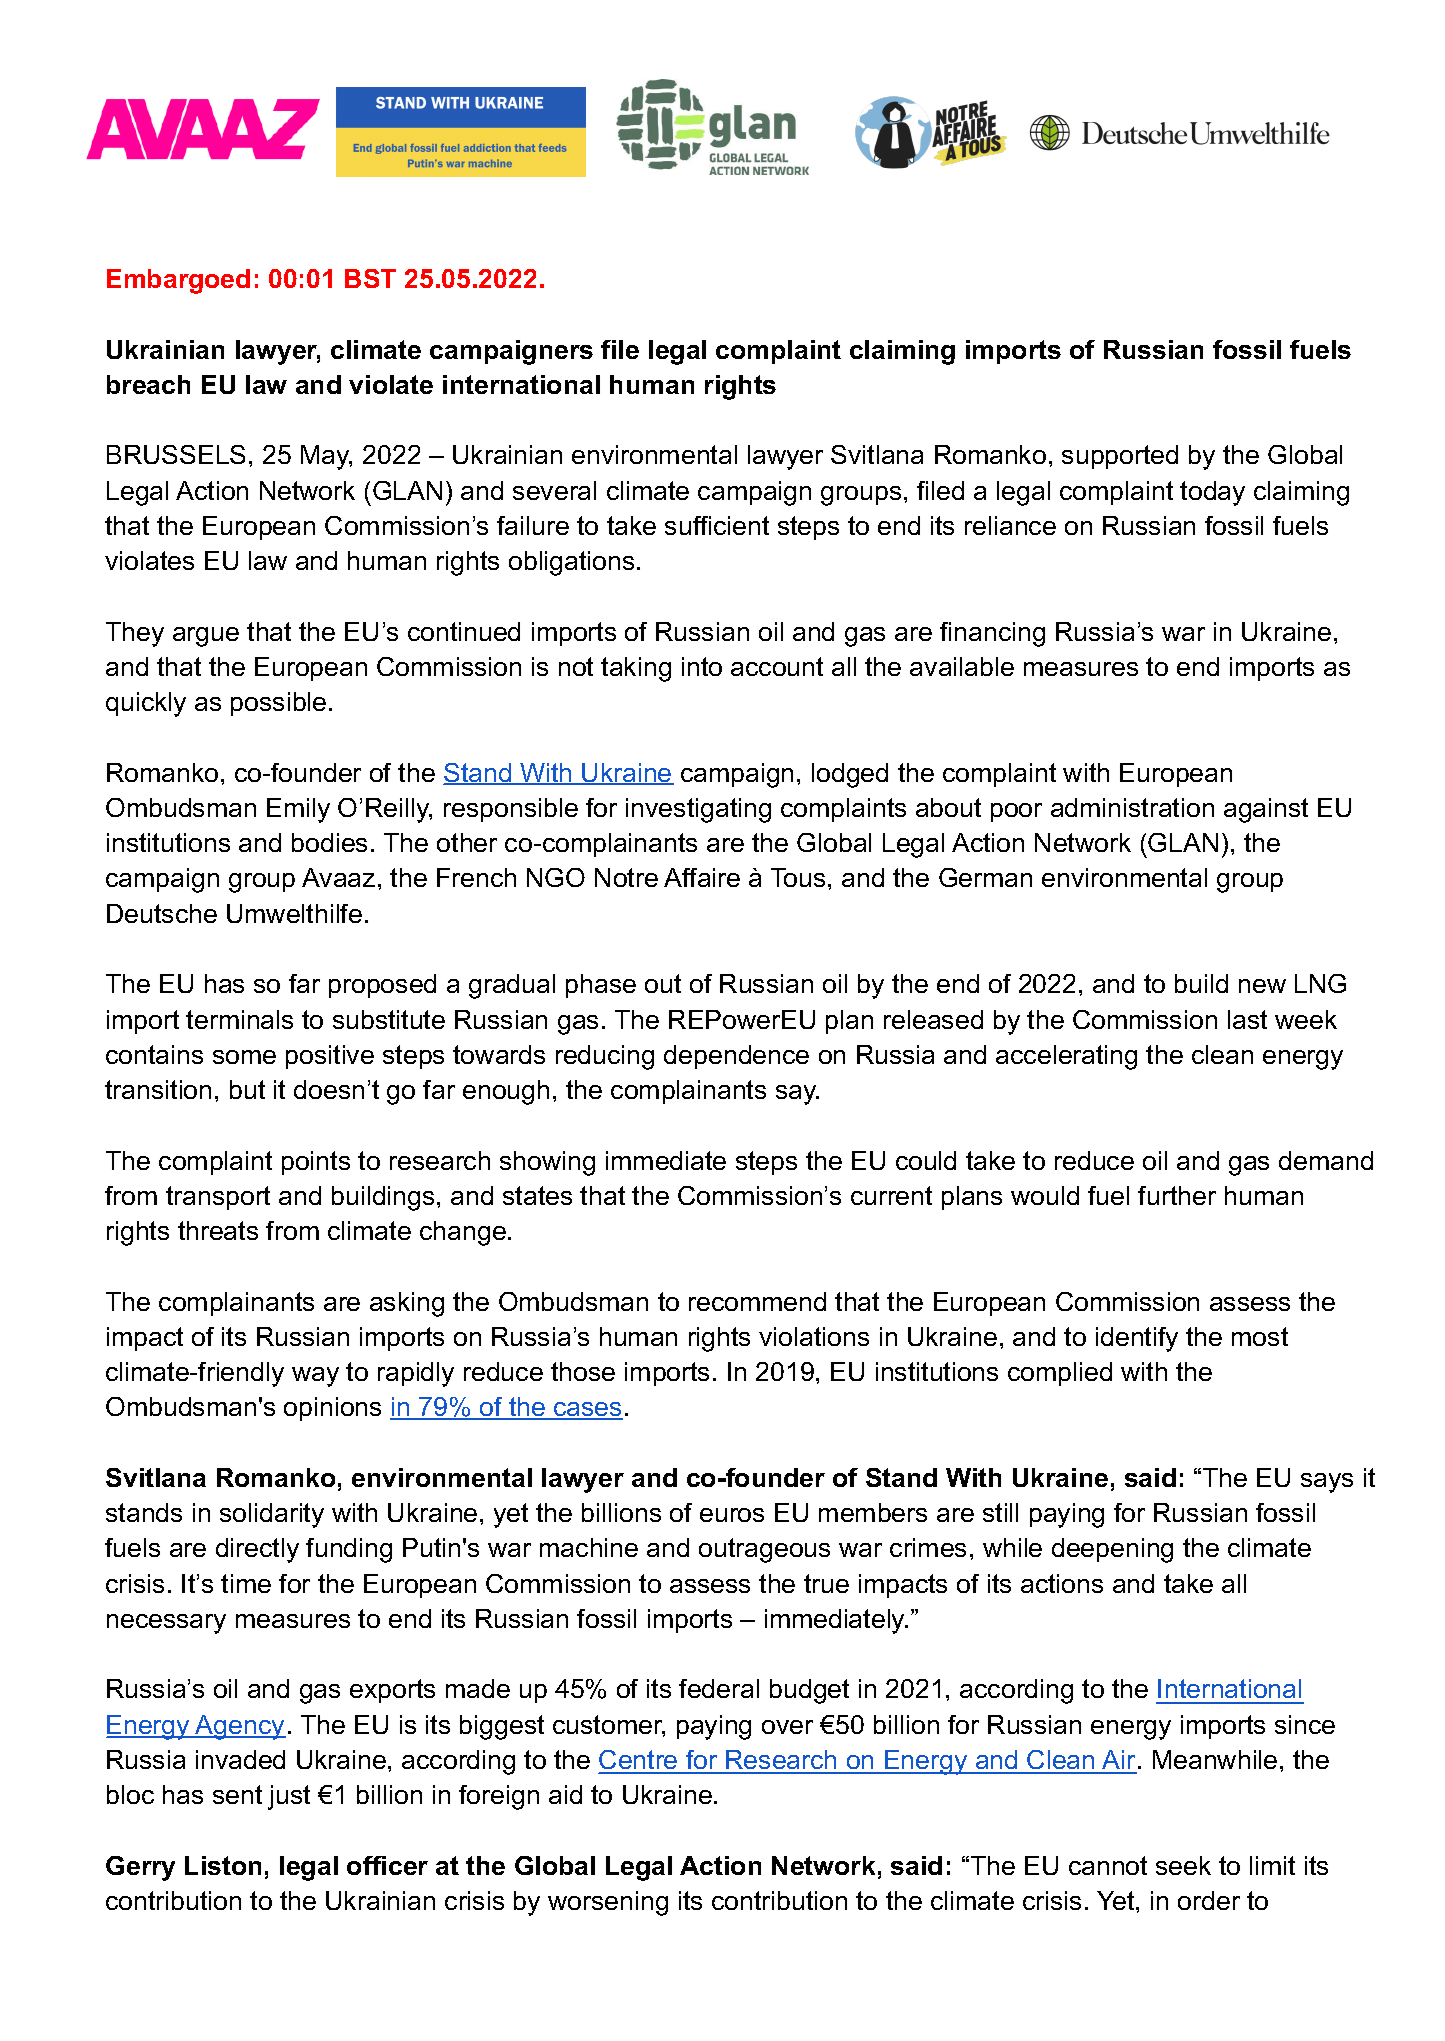  What do you see at coordinates (608, 1903) in the screenshot?
I see `worsening` at bounding box center [608, 1903].
